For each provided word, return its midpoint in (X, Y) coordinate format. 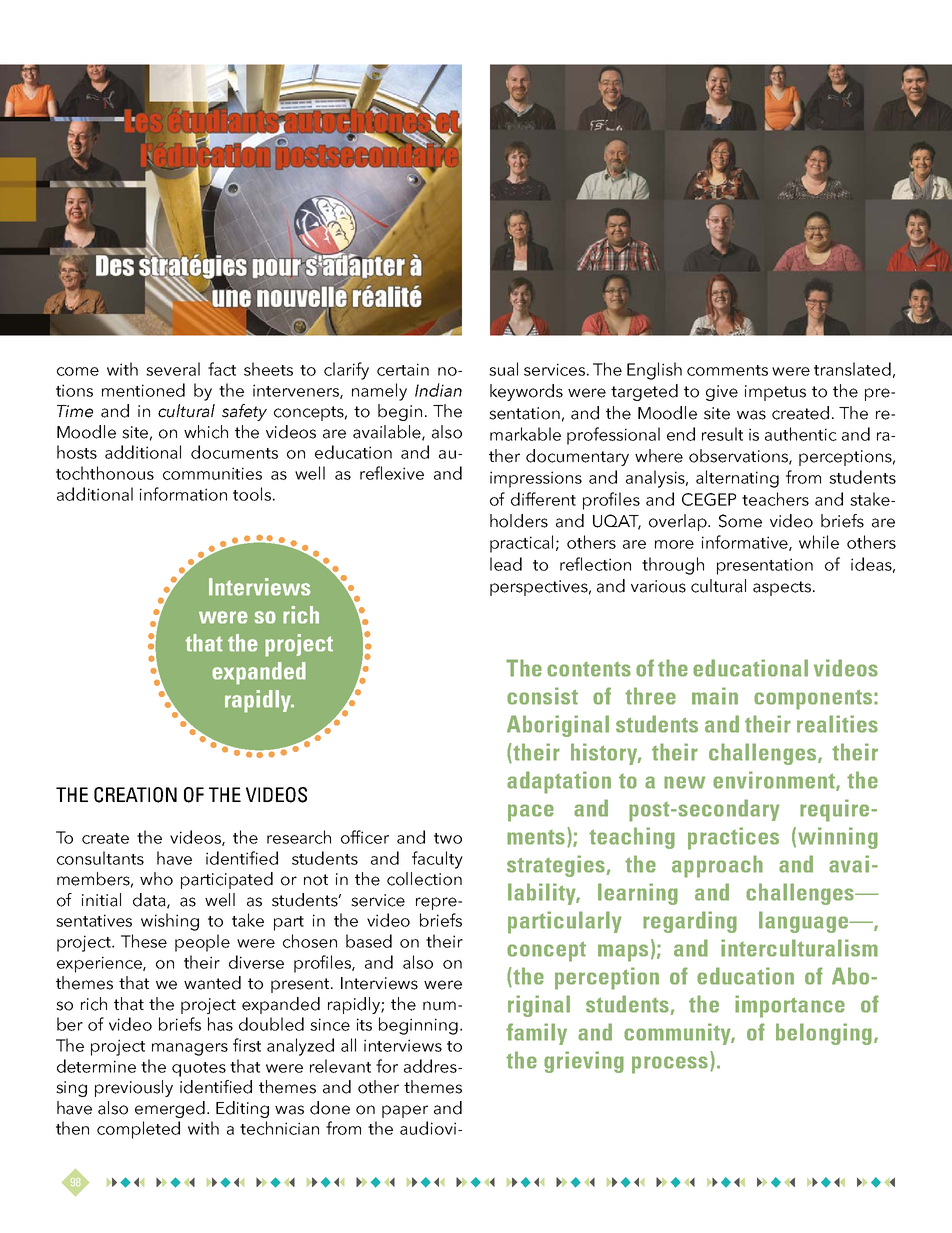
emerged (170, 1109)
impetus (775, 393)
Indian (438, 390)
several (173, 369)
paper (405, 1111)
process (670, 1065)
